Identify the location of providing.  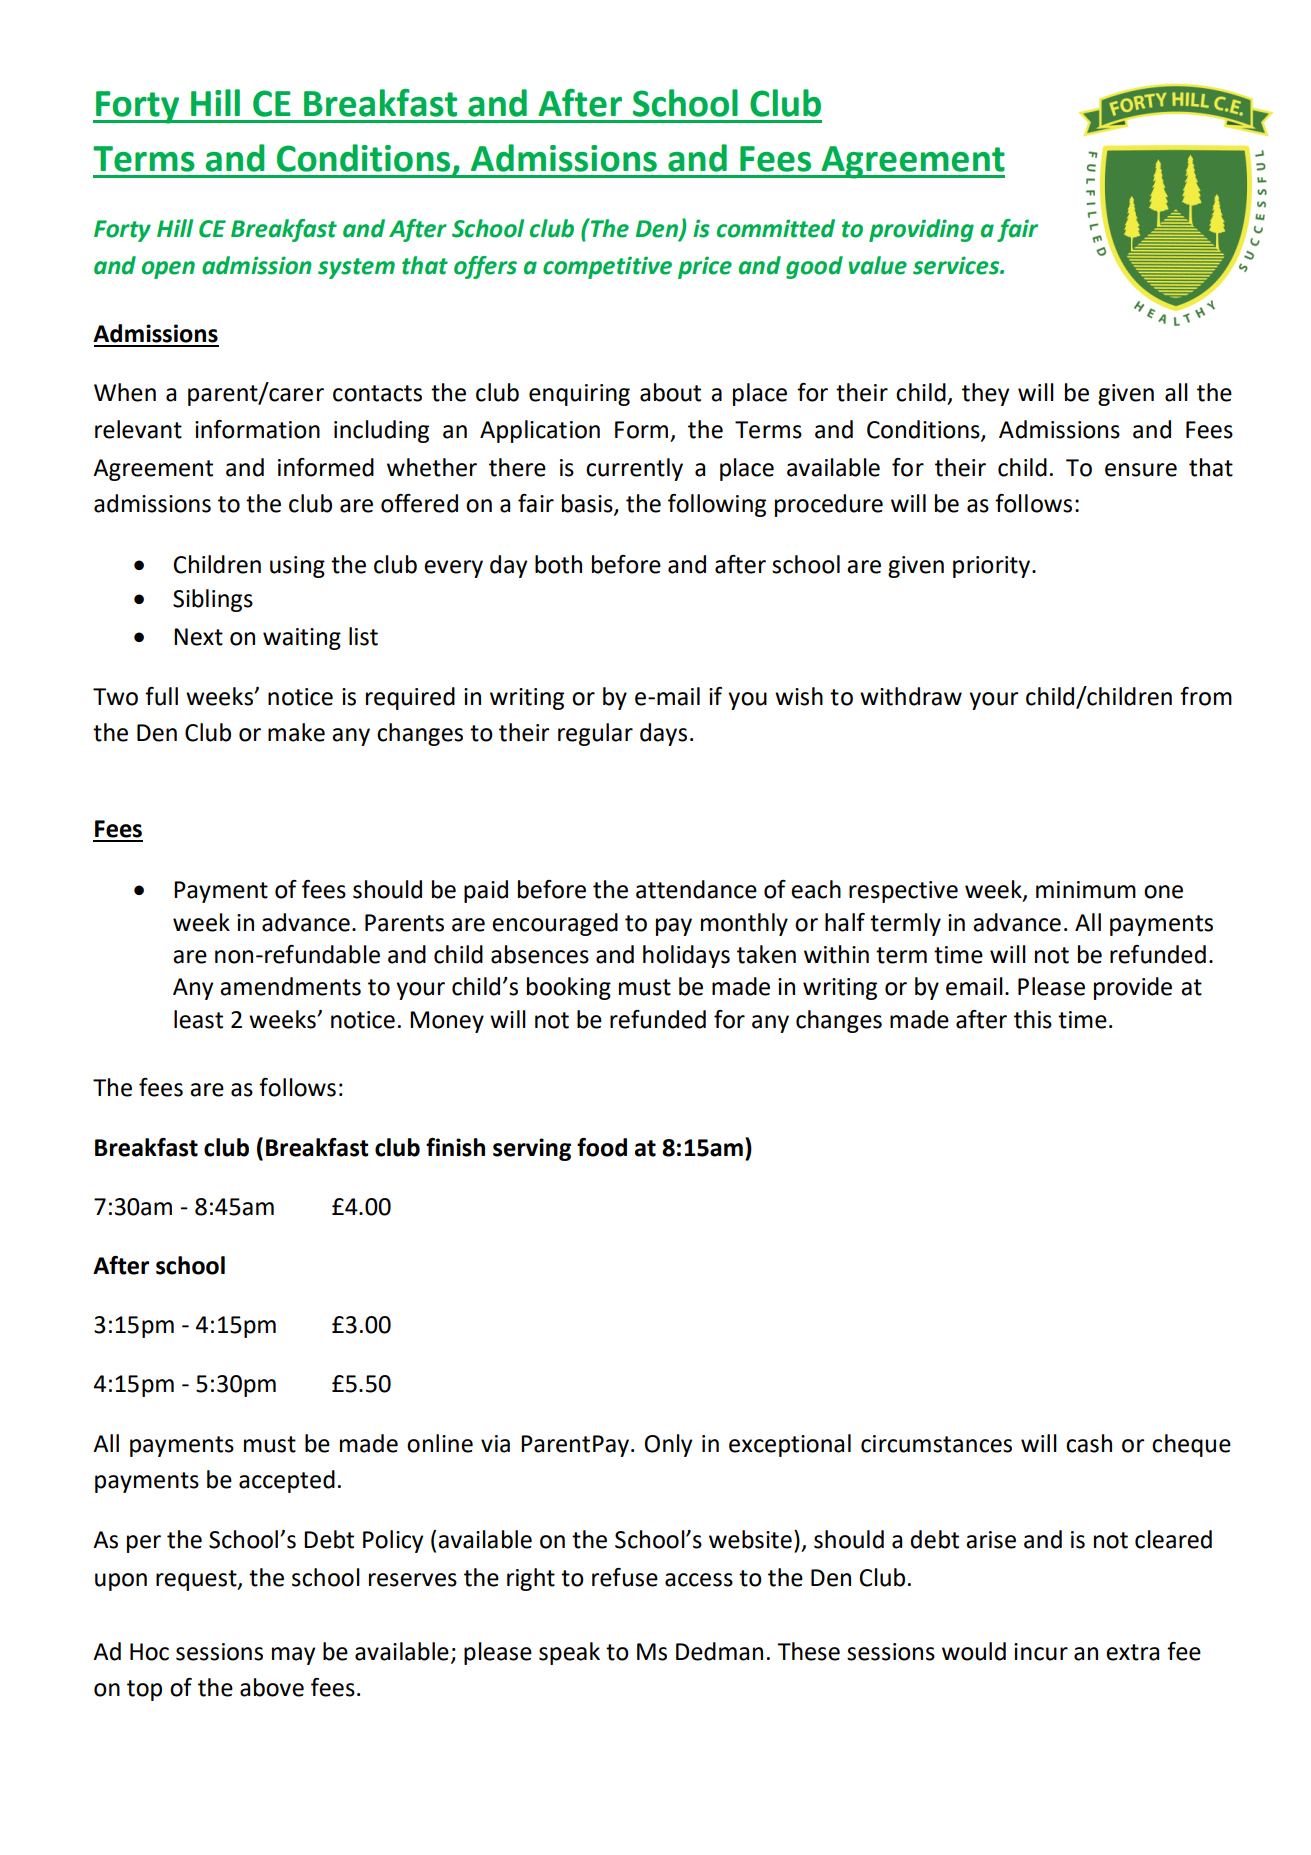
(921, 230).
